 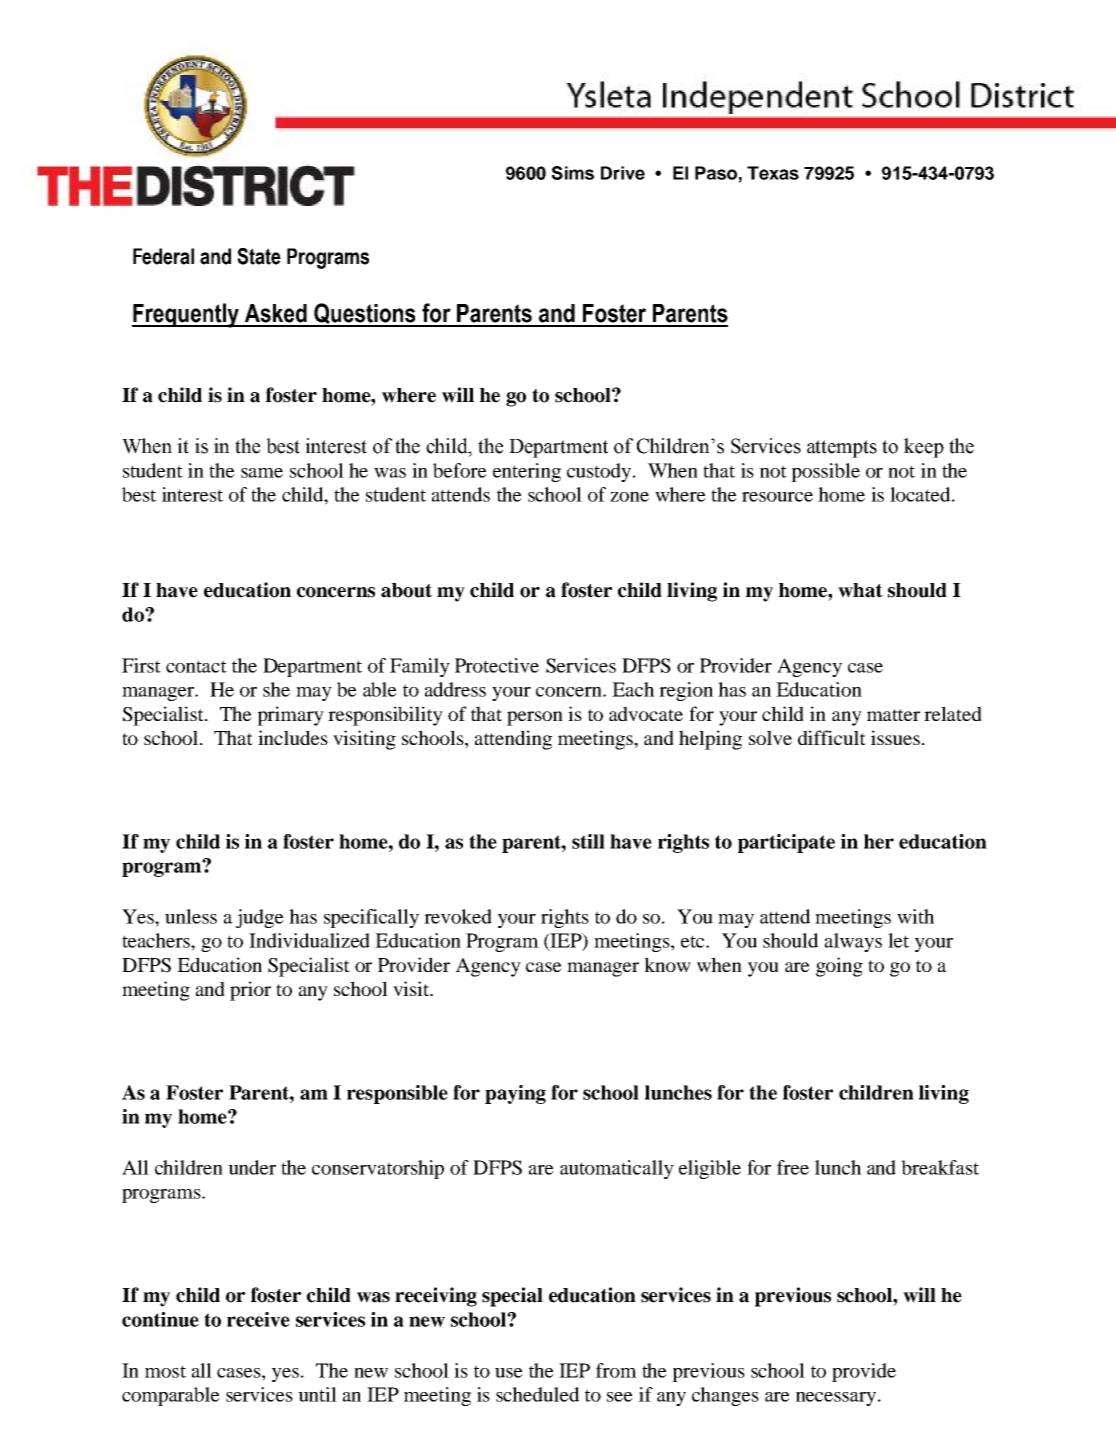 I want to click on Sims, so click(x=573, y=173).
